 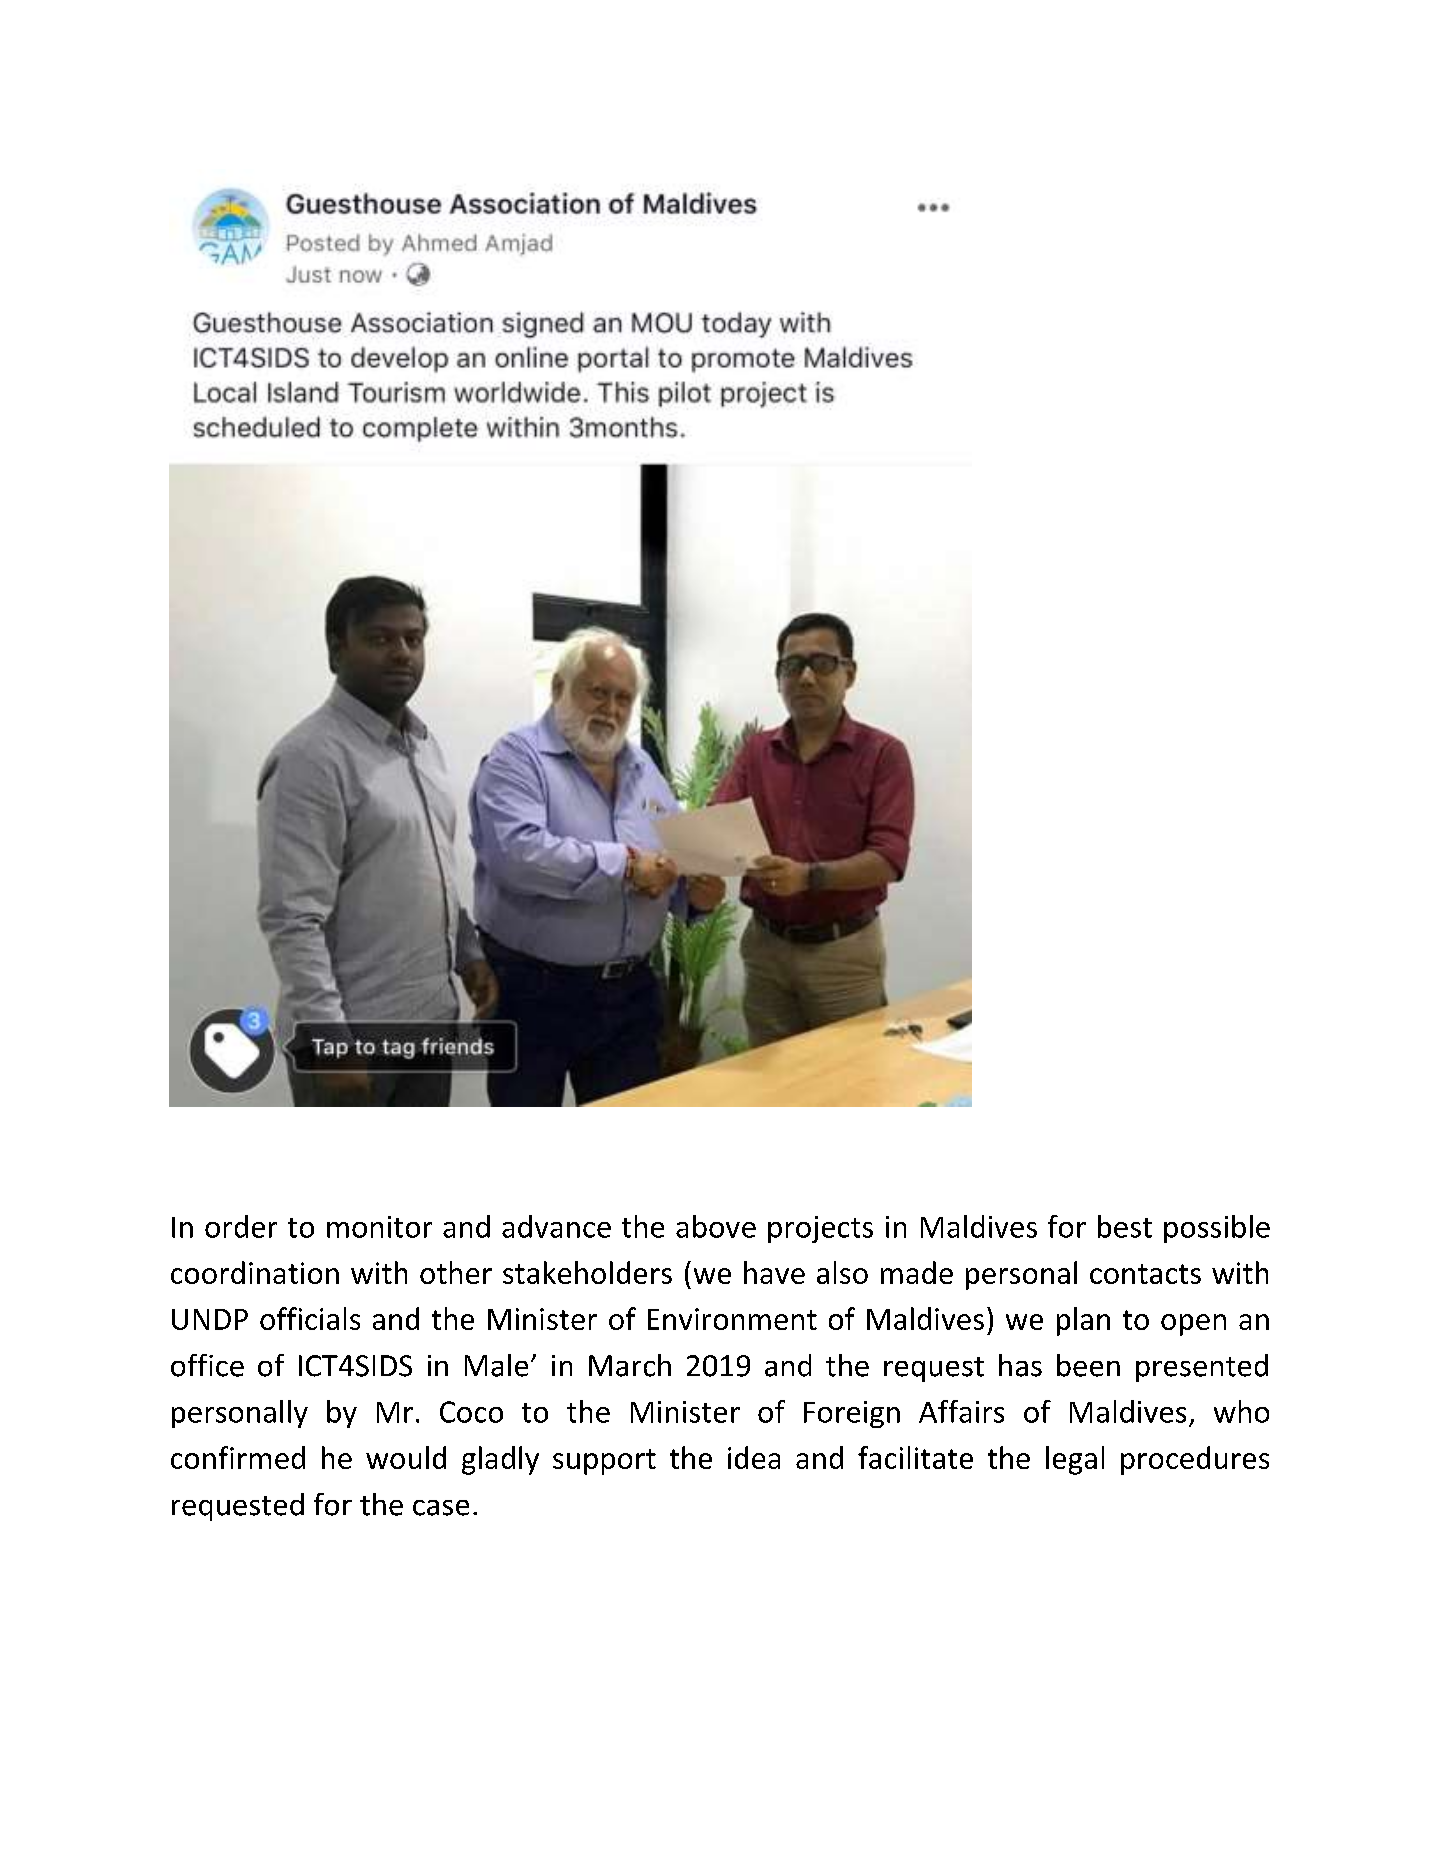 I want to click on Coco, so click(x=471, y=1412).
